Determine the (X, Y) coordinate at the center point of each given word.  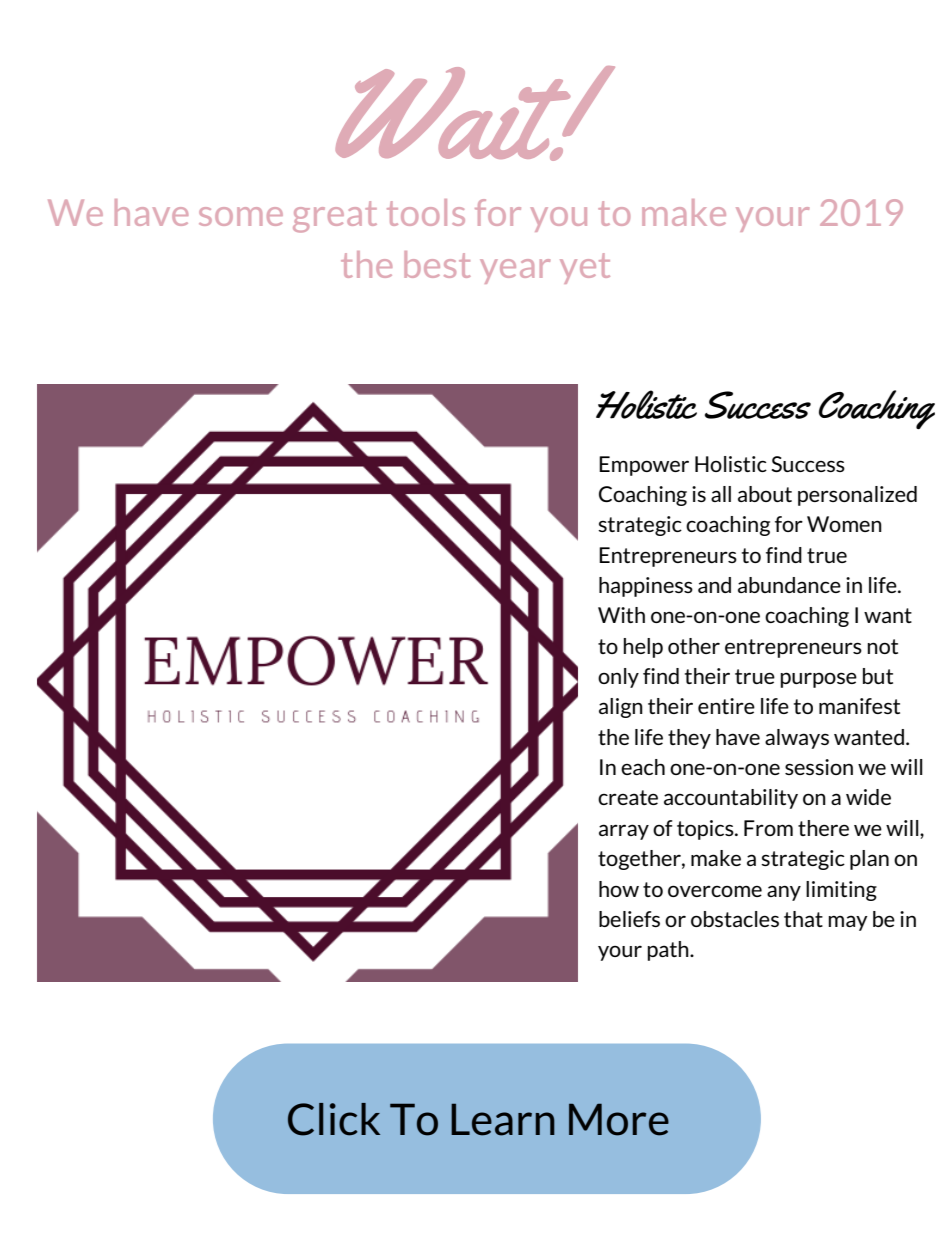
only (618, 678)
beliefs (629, 919)
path (669, 951)
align (621, 708)
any (784, 893)
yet (585, 268)
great (335, 217)
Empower (644, 466)
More (619, 1119)
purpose (818, 680)
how (619, 889)
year (515, 271)
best (437, 264)
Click (334, 1119)
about (765, 494)
